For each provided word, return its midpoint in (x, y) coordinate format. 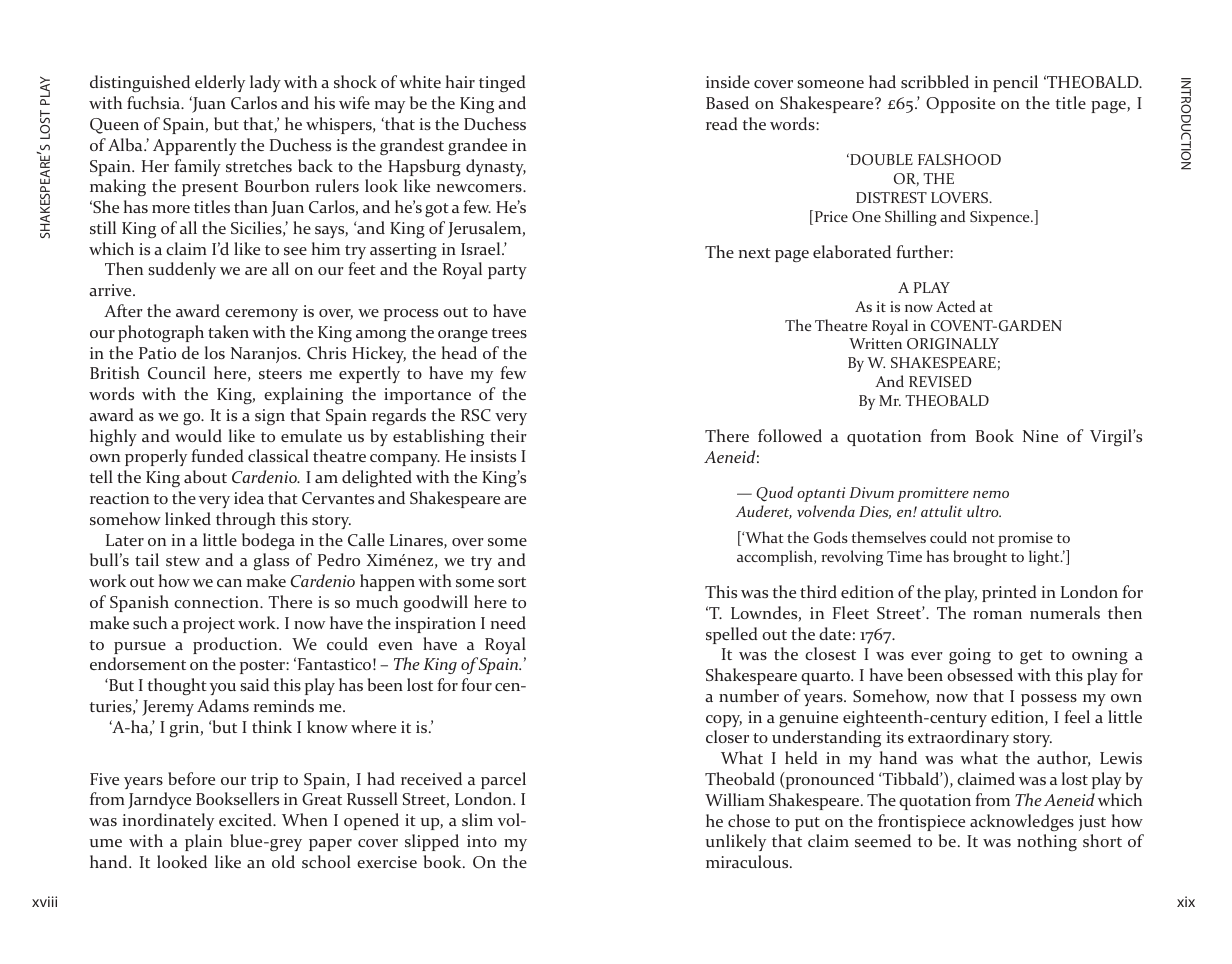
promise (1025, 539)
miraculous (748, 861)
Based (727, 102)
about (205, 476)
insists (493, 456)
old (283, 861)
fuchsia (155, 102)
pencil (1015, 83)
